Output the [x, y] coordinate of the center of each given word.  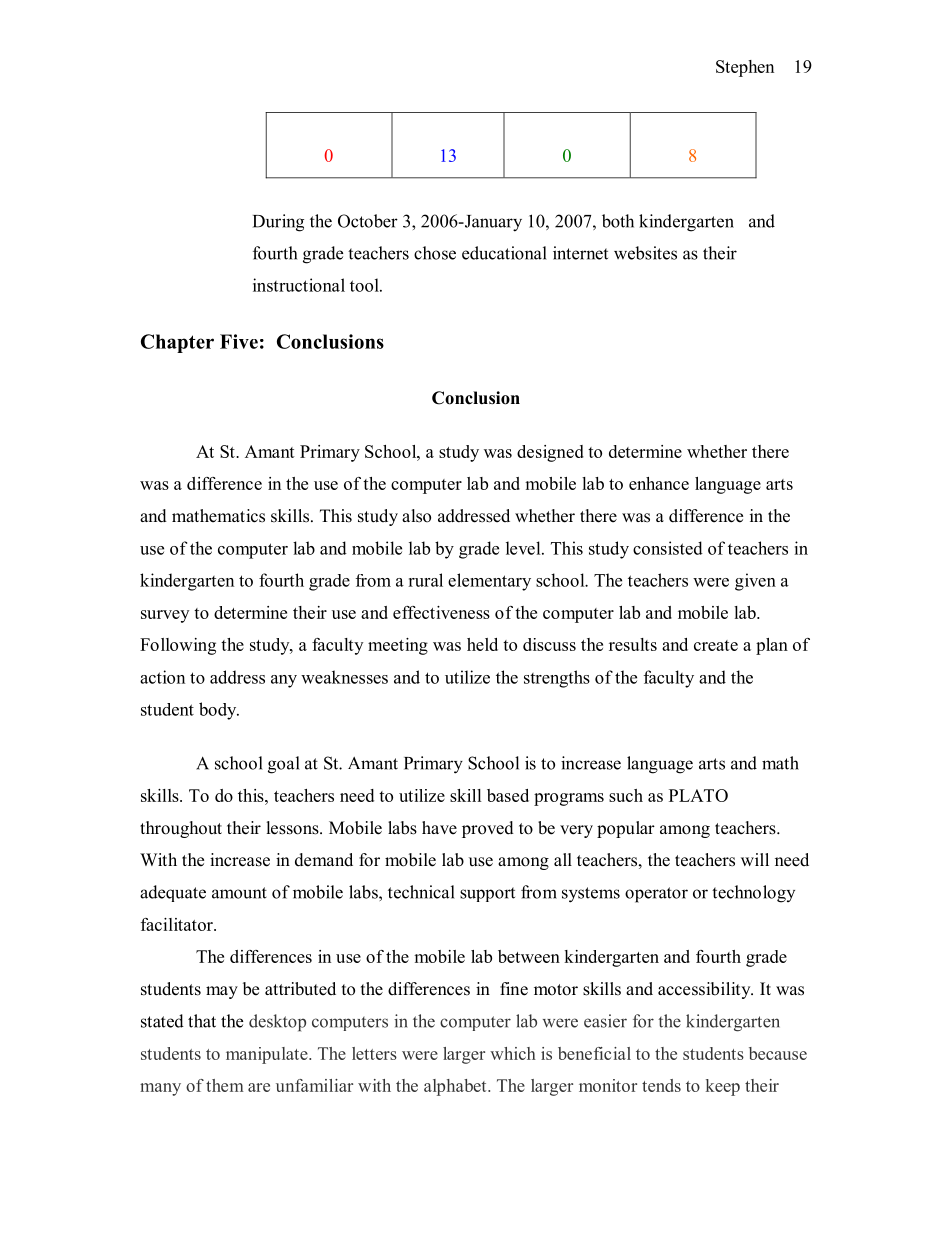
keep [723, 1087]
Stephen [745, 68]
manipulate [268, 1055]
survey [165, 616]
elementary [489, 582]
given [755, 582]
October [368, 221]
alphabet [456, 1087]
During [278, 223]
